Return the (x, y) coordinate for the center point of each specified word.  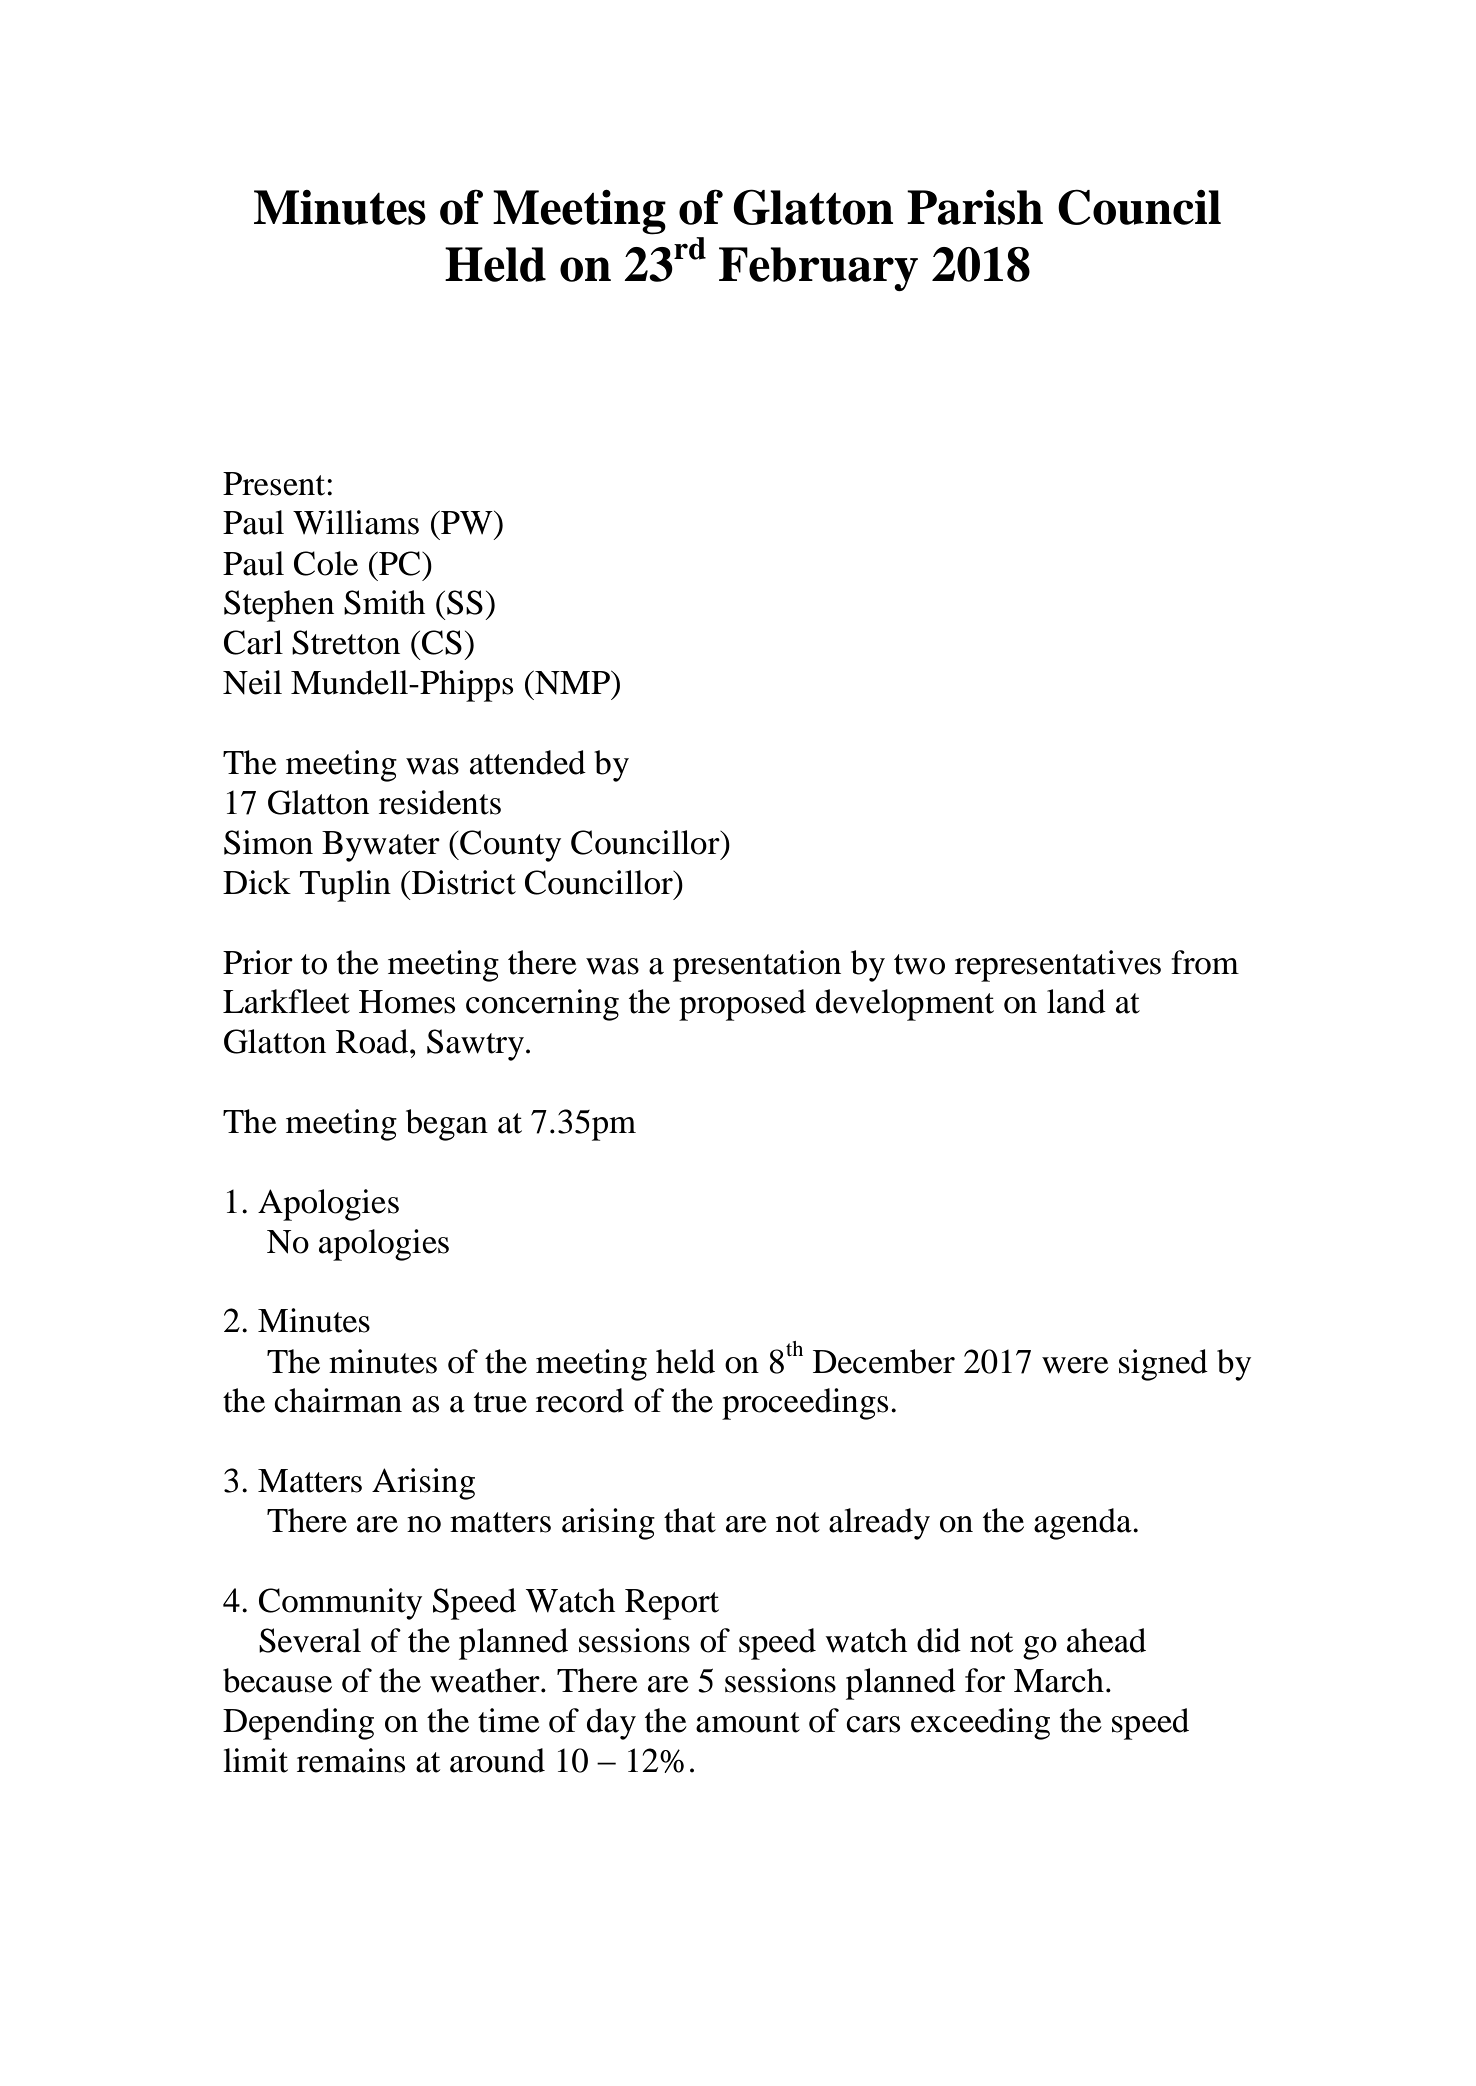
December (884, 1361)
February (818, 269)
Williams (356, 522)
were (1075, 1365)
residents (440, 802)
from (1205, 962)
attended (528, 762)
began (447, 1125)
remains (351, 1760)
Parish (975, 207)
